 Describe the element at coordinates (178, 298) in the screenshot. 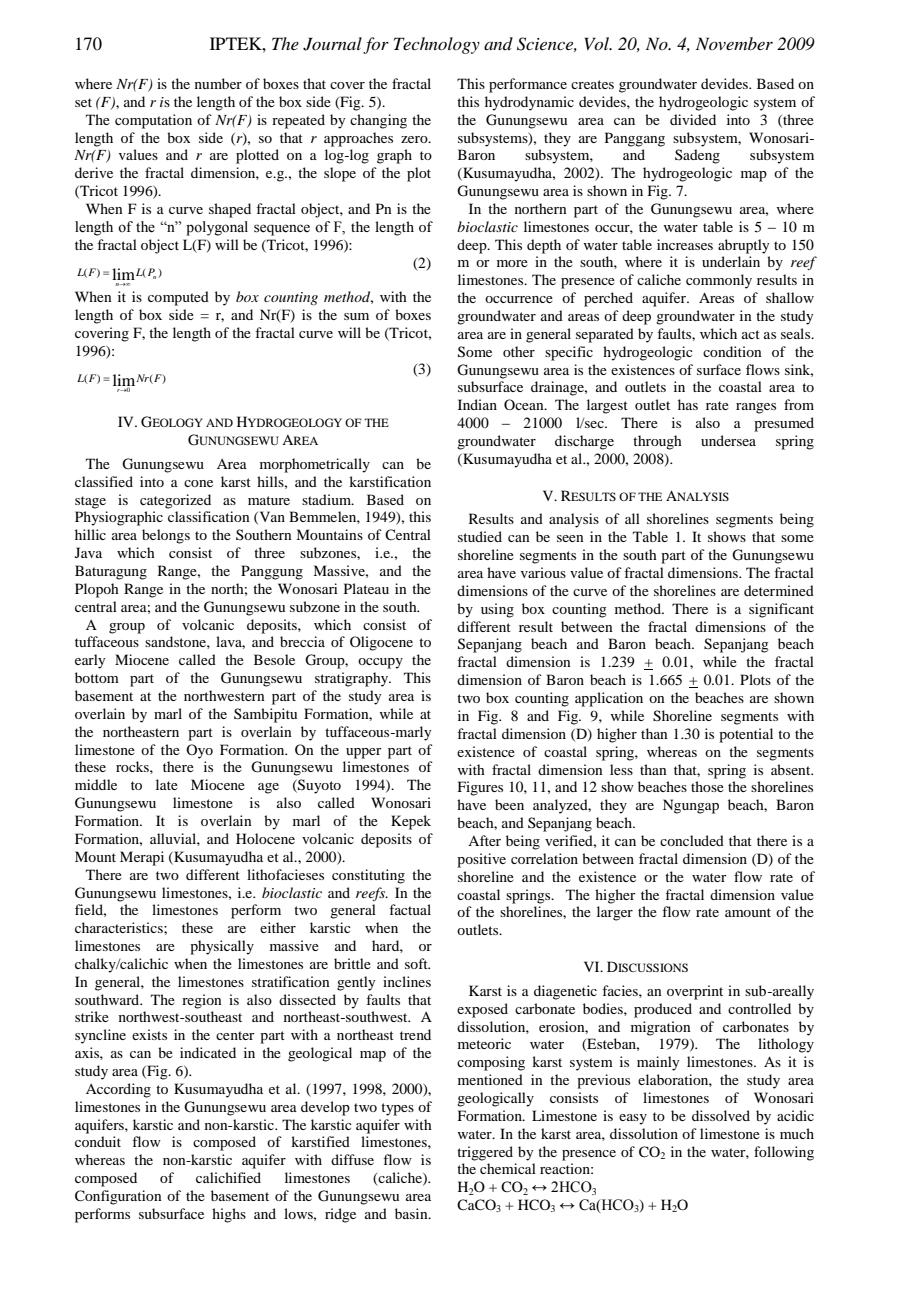

I see `computed` at that location.
